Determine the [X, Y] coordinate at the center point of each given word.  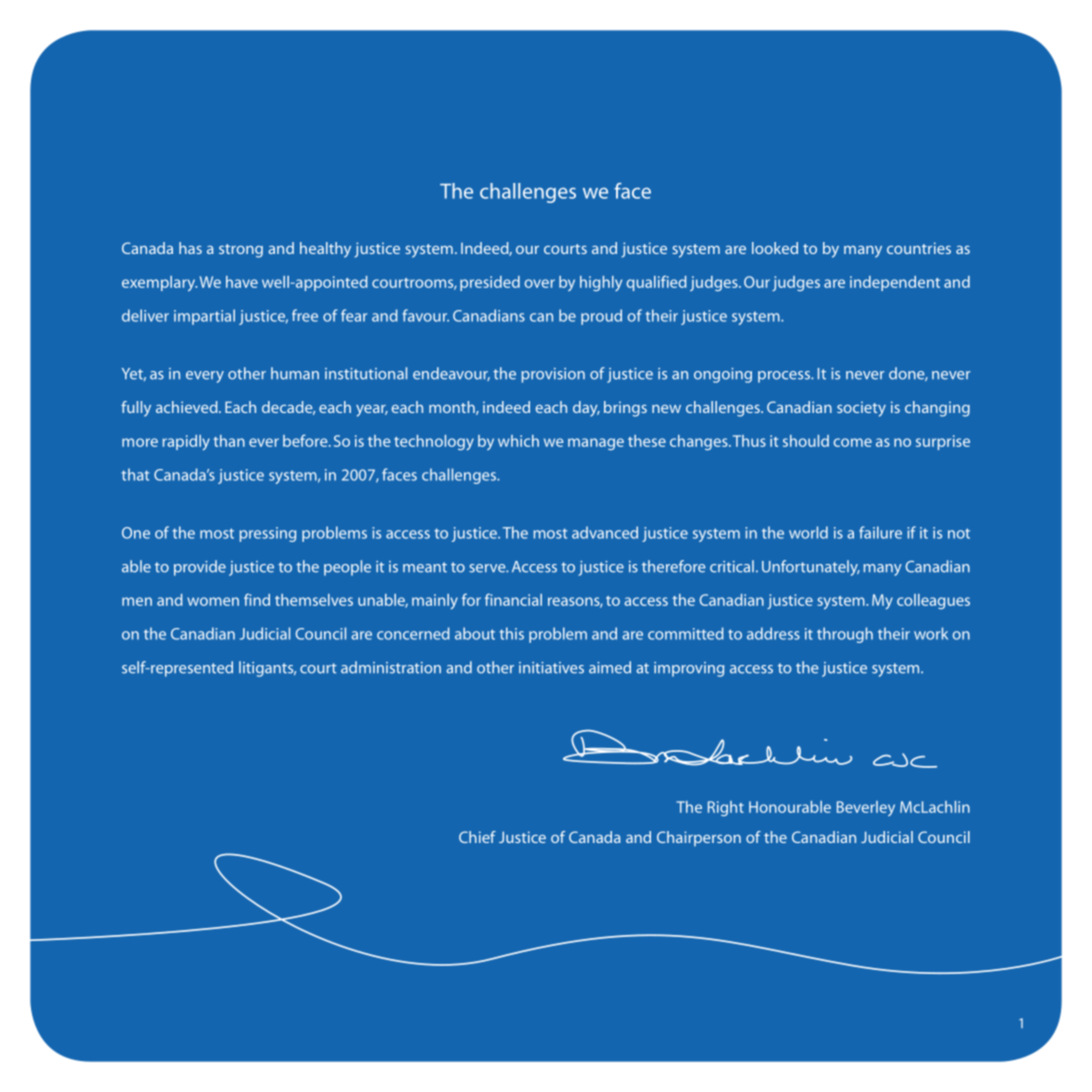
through [845, 635]
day [586, 409]
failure [880, 532]
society [861, 409]
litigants [267, 669]
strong [241, 251]
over [540, 283]
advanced [605, 532]
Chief [477, 837]
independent [895, 283]
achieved [188, 407]
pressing [267, 534]
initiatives [551, 668]
